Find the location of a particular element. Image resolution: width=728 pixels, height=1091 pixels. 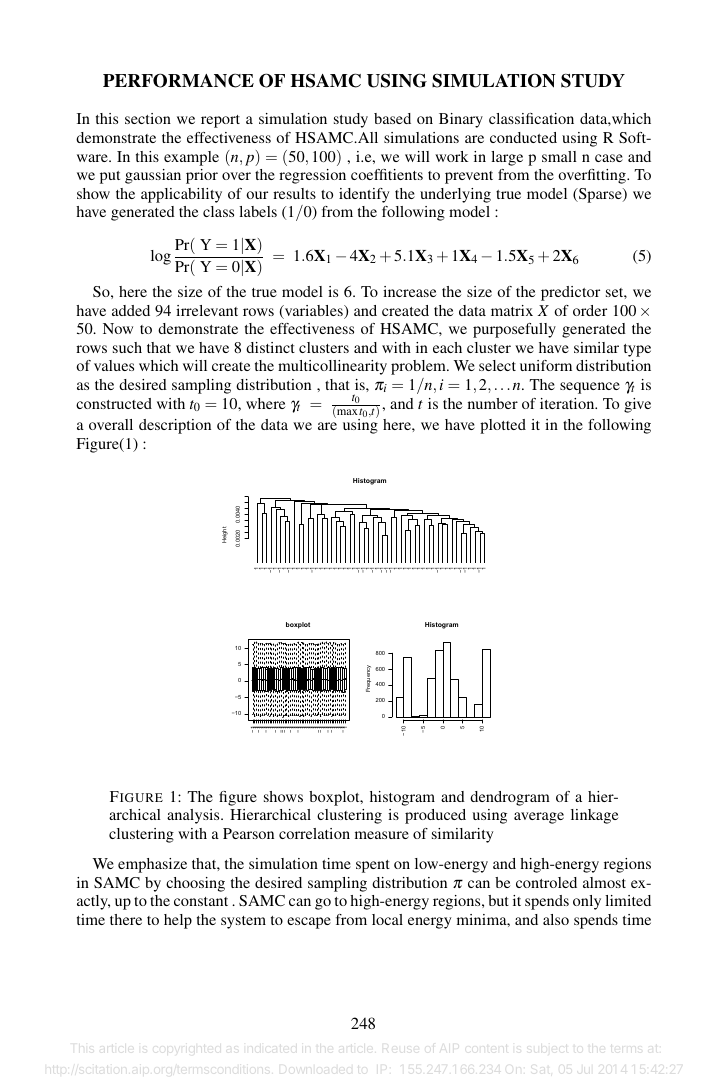

section is located at coordinates (148, 118).
